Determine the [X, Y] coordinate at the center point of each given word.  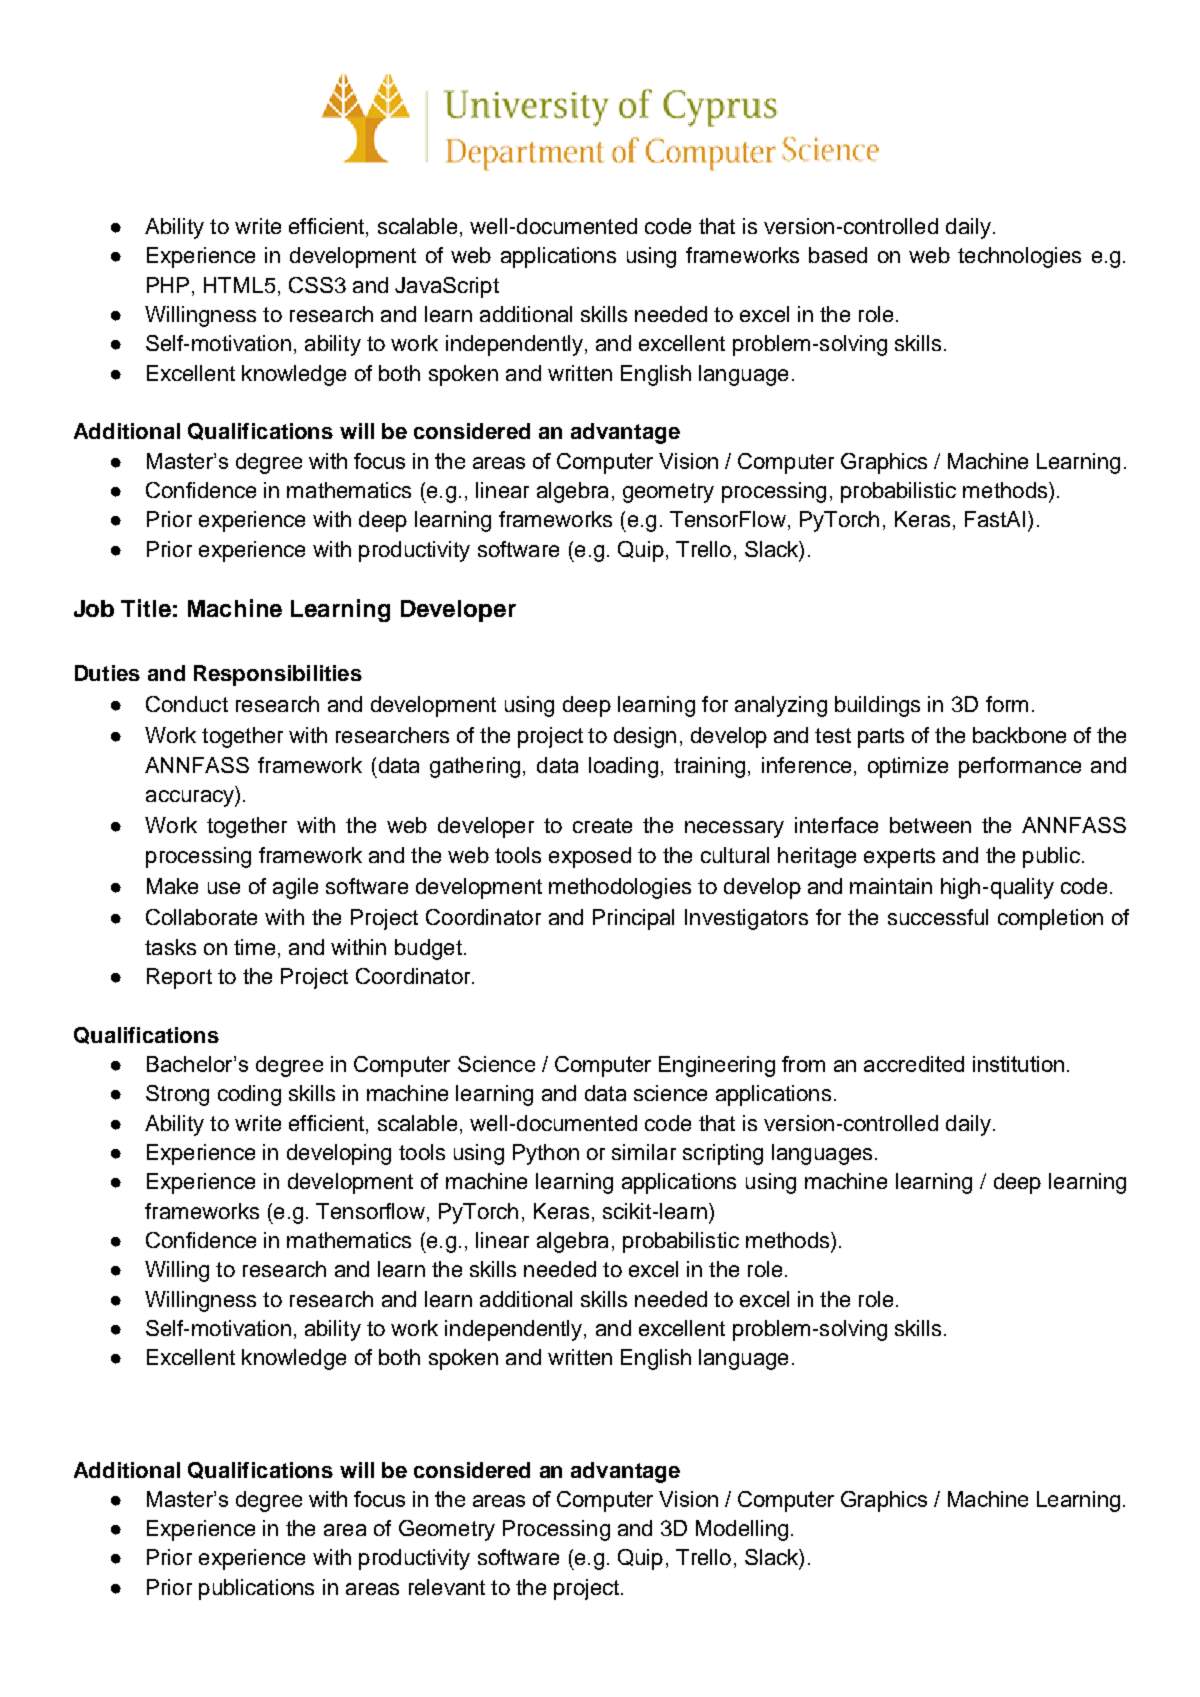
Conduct [187, 704]
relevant [447, 1587]
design [645, 737]
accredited [914, 1064]
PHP [168, 285]
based [838, 255]
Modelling [742, 1530]
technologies [1019, 257]
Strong [177, 1095]
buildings [877, 706]
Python [546, 1154]
